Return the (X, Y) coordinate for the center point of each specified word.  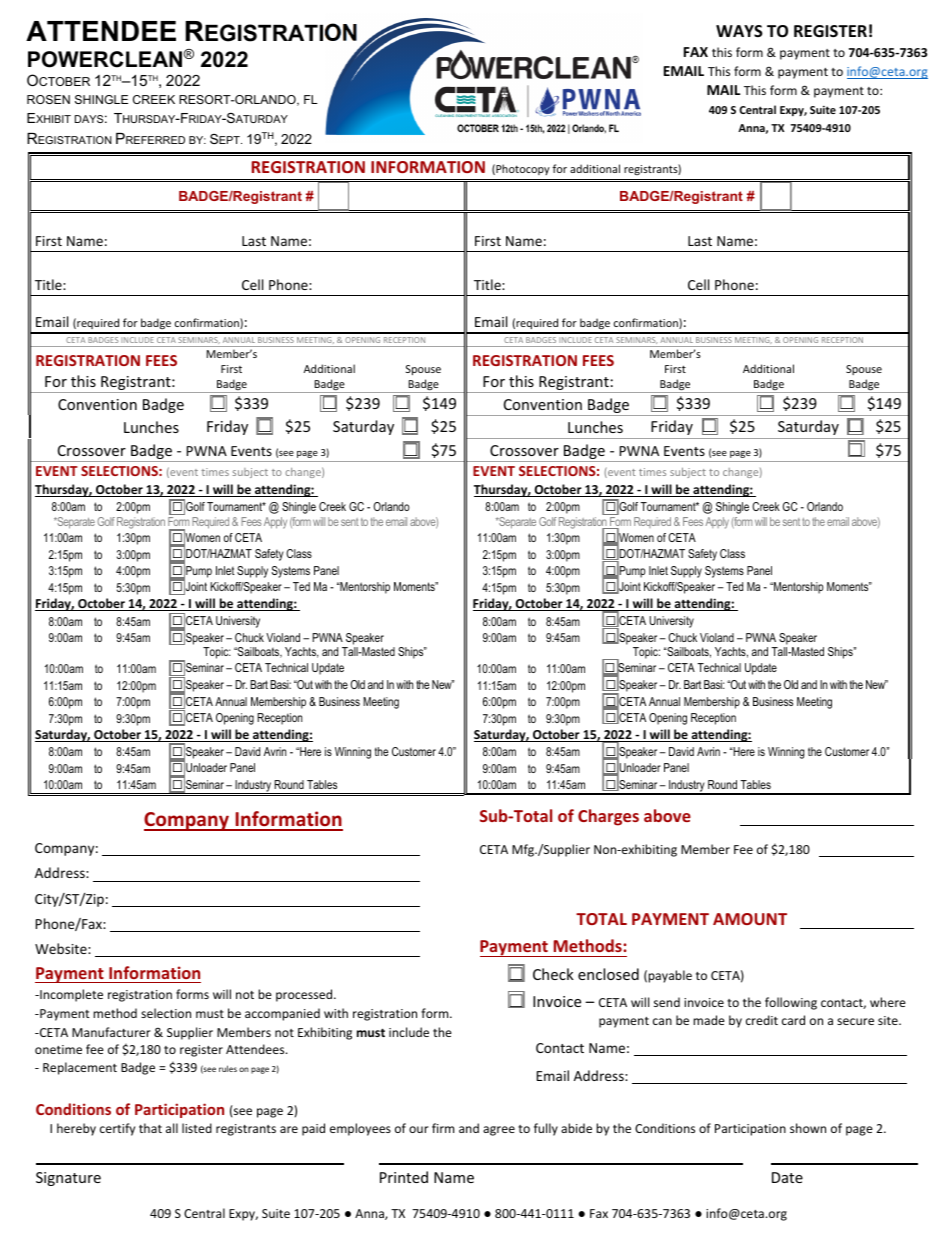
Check (553, 974)
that (150, 1128)
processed (305, 995)
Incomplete (70, 995)
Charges (608, 817)
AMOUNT (750, 919)
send (667, 1002)
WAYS (739, 31)
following (791, 1003)
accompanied (282, 1014)
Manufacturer (111, 1032)
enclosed (608, 974)
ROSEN (48, 99)
